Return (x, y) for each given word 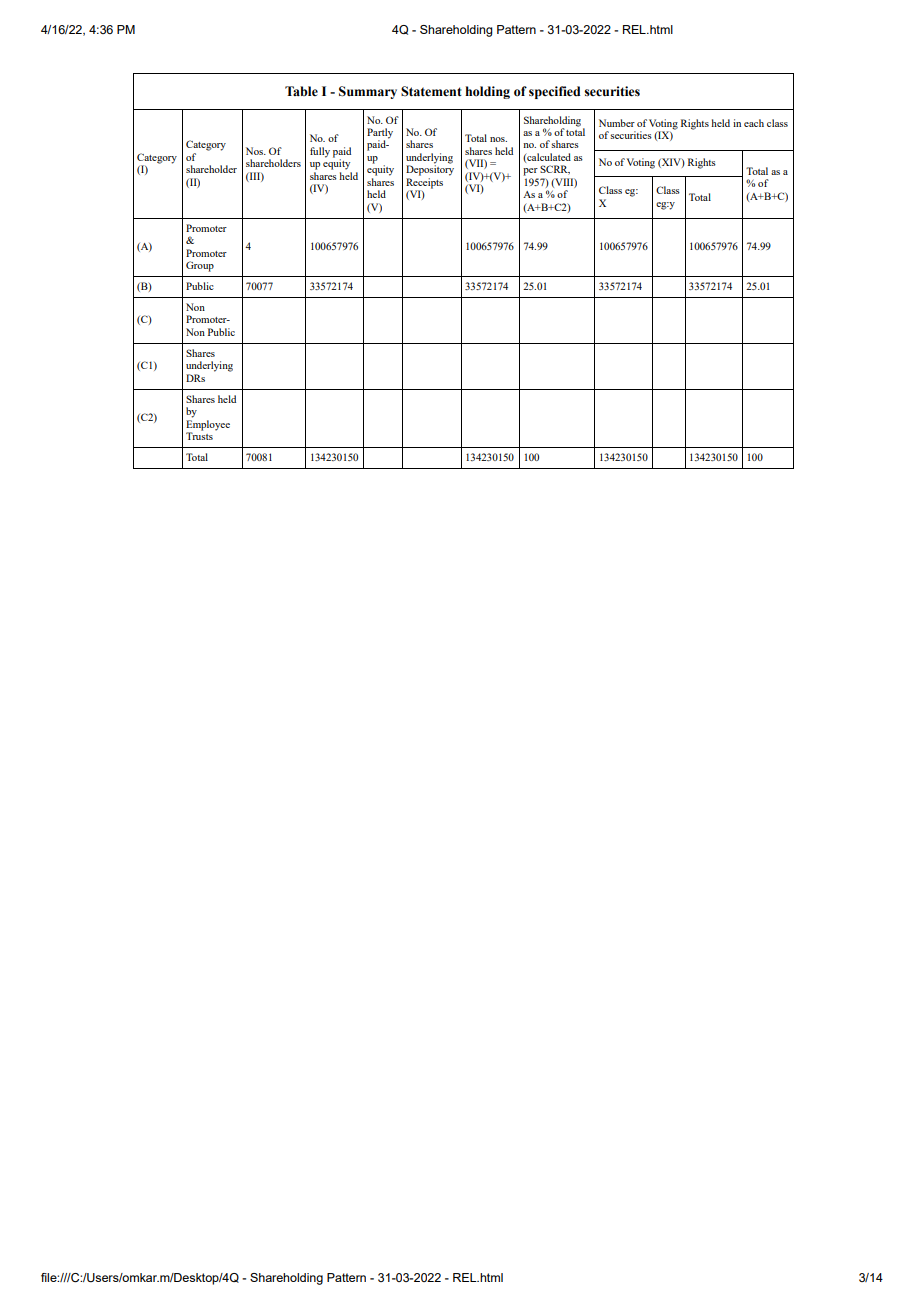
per (530, 172)
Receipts (424, 184)
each (754, 123)
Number (617, 123)
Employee (208, 424)
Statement (431, 91)
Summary (368, 92)
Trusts (199, 435)
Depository (430, 169)
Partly (380, 134)
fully (320, 152)
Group (200, 266)
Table (301, 91)
